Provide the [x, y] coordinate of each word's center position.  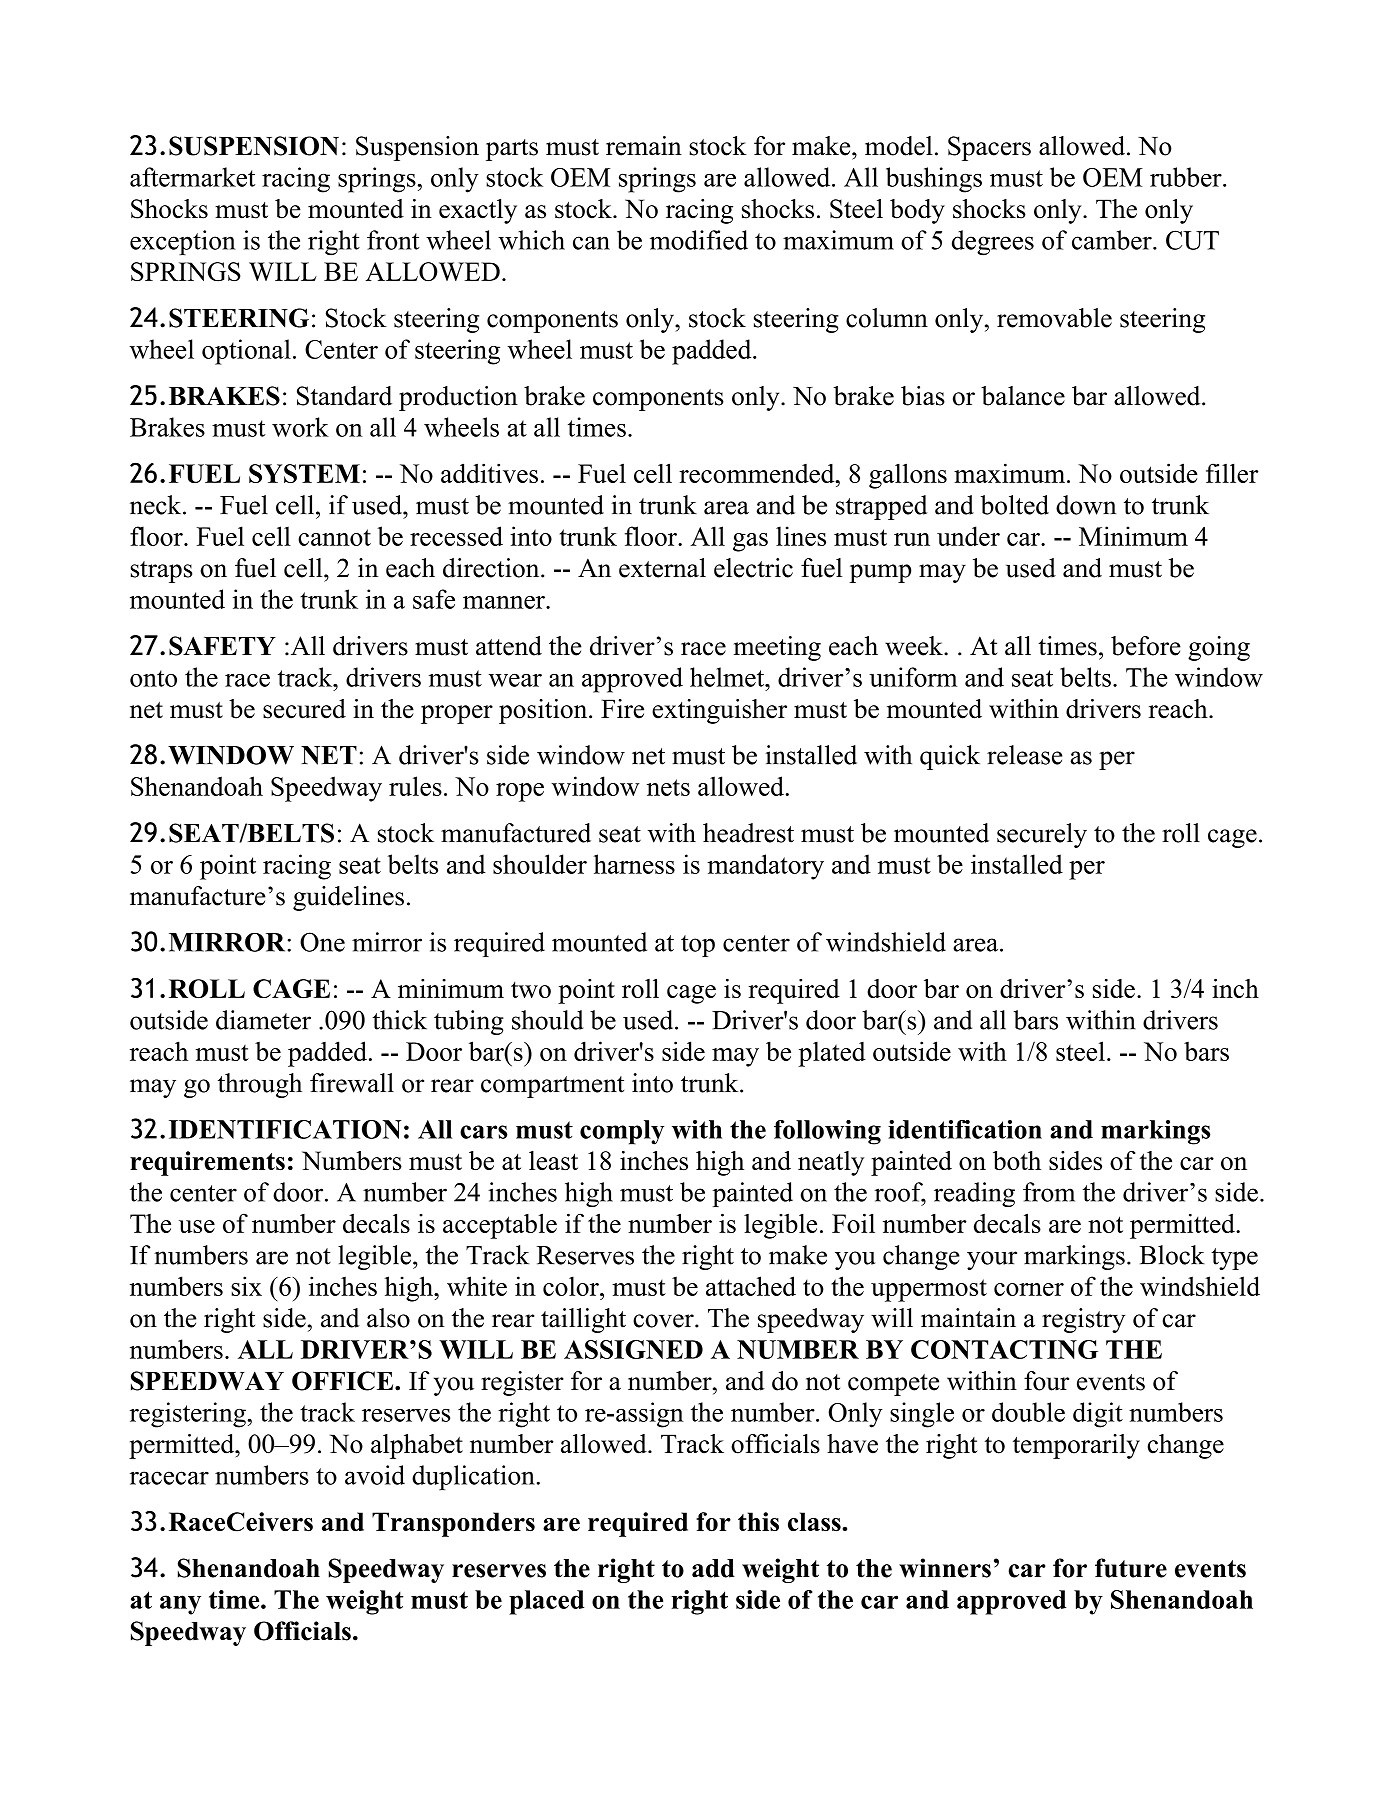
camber [1113, 240]
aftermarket [192, 177]
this [758, 1521]
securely [1042, 835]
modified [699, 240]
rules [415, 786]
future [1131, 1568]
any [180, 1605]
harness [634, 864]
